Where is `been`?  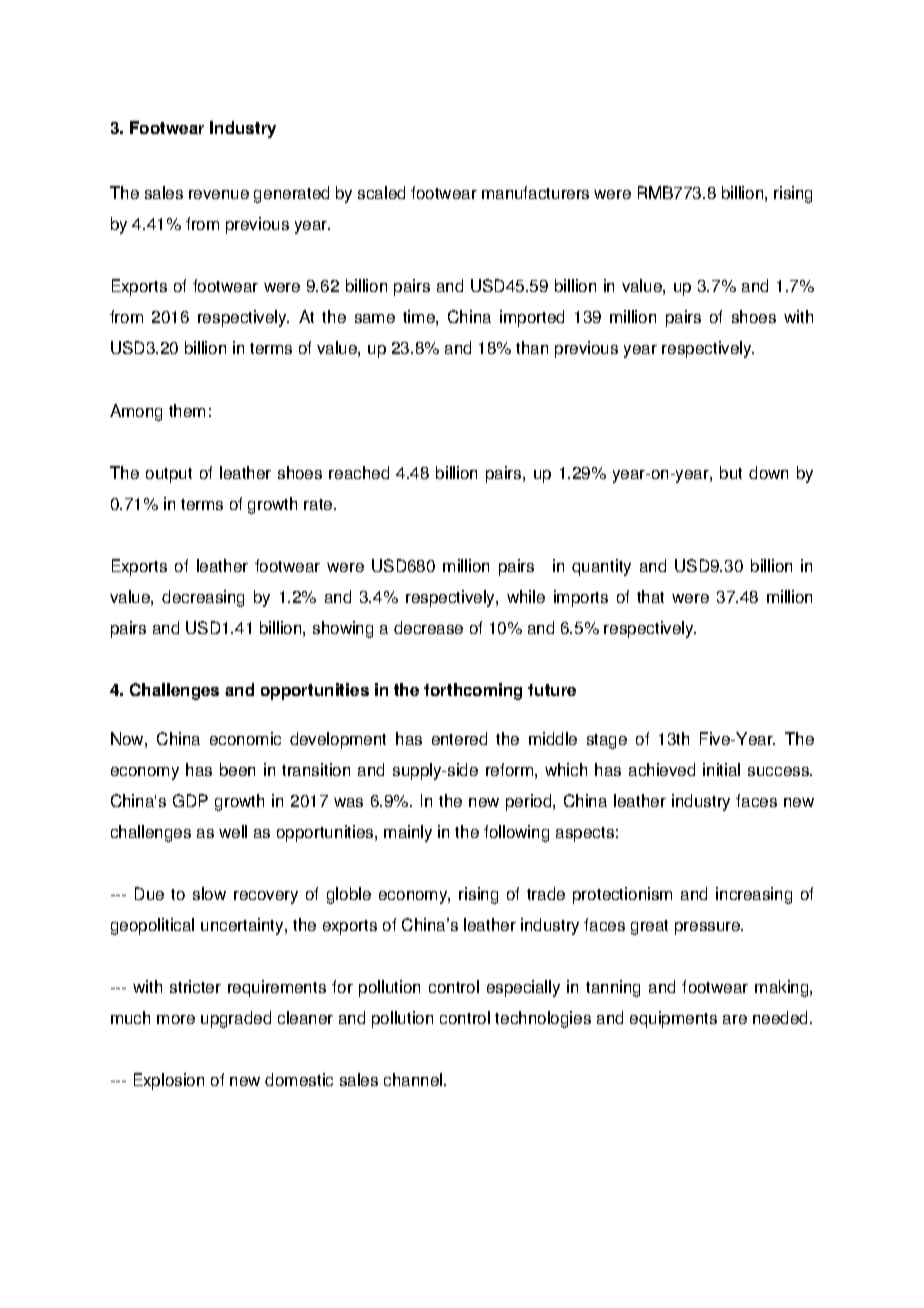
been is located at coordinates (237, 769).
